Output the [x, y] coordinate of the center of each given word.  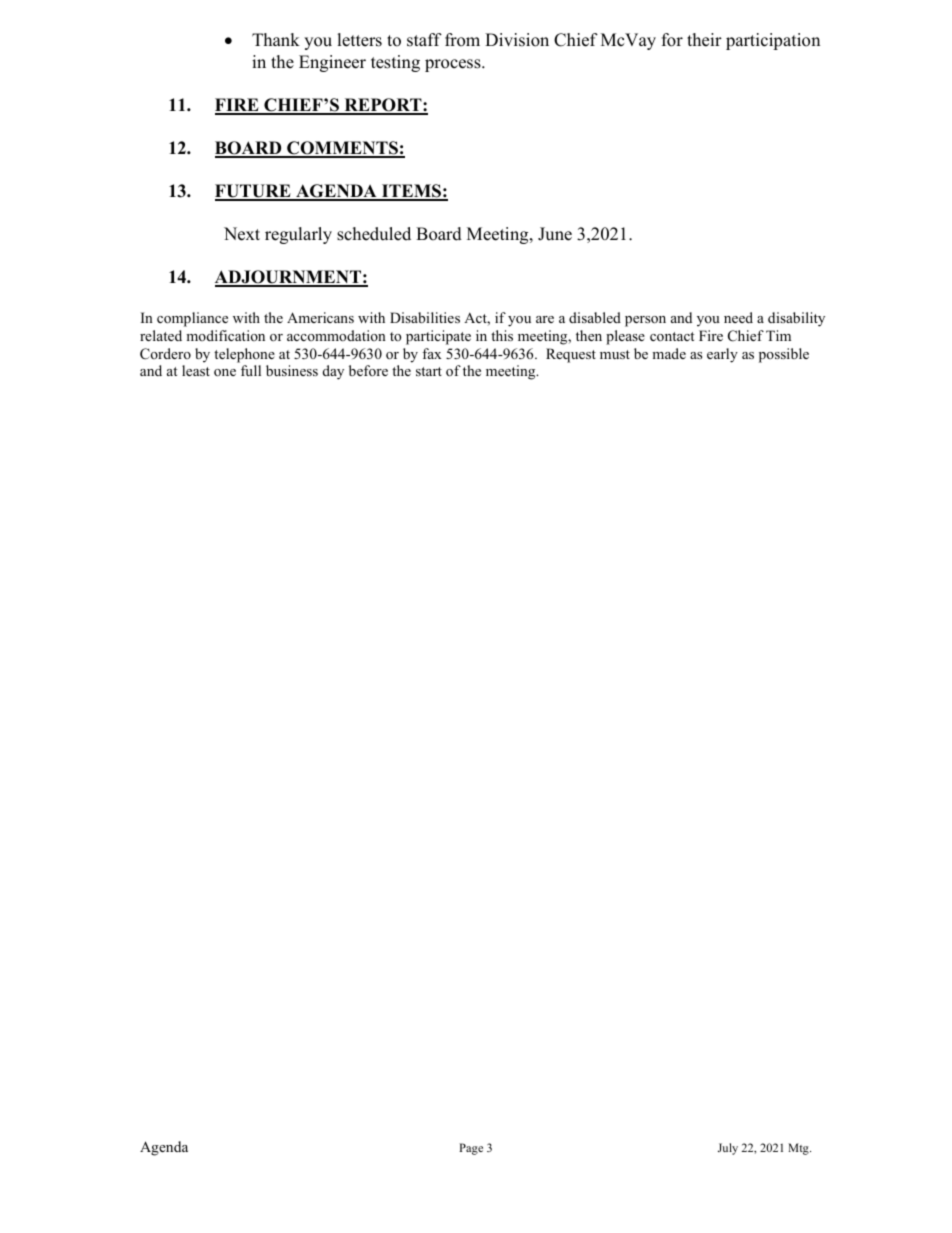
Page [471, 1149]
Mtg [799, 1149]
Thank [276, 39]
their [704, 40]
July [728, 1149]
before [368, 370]
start [429, 371]
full [251, 370]
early [722, 355]
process [454, 65]
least [196, 370]
